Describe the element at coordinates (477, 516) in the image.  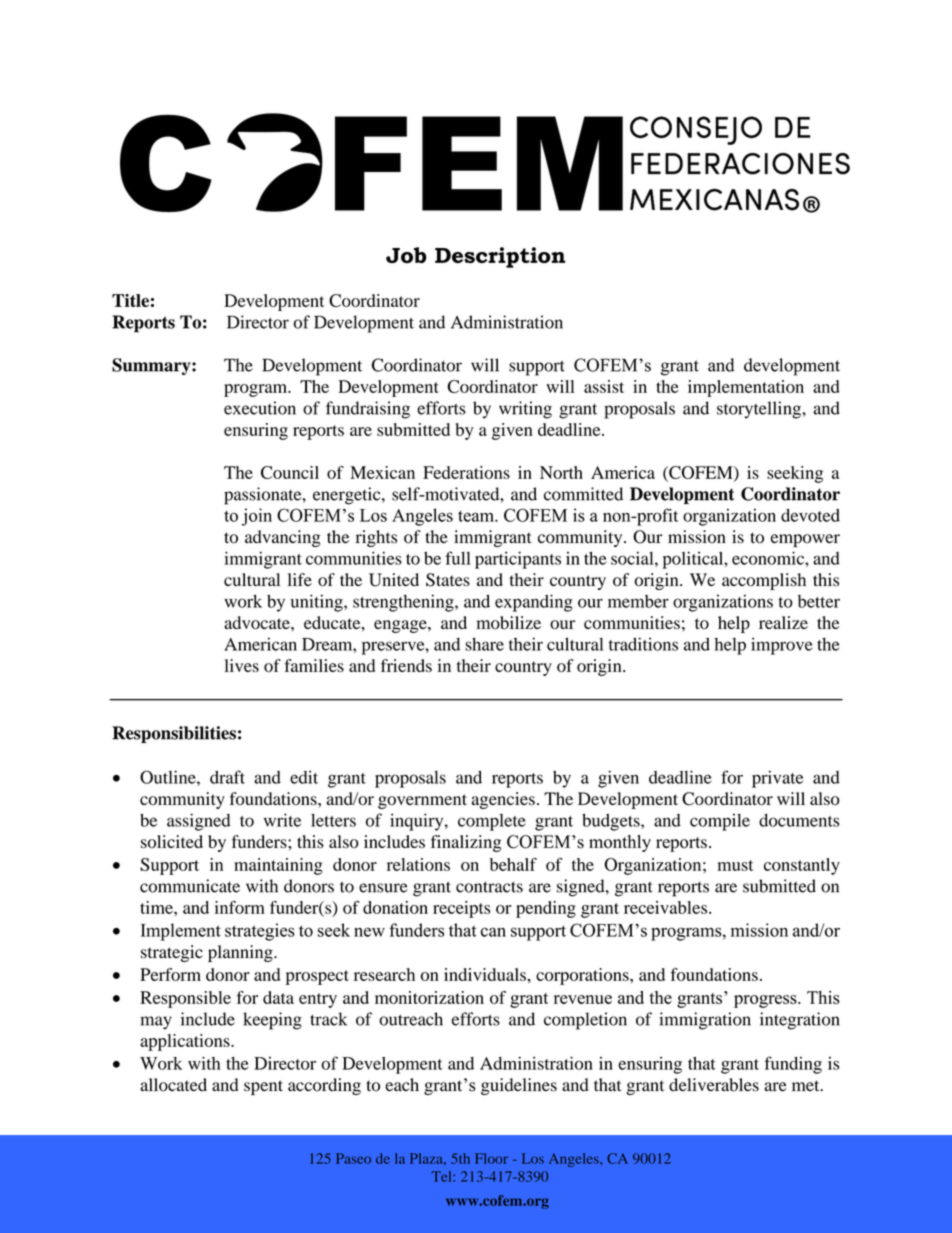
I see `team` at that location.
